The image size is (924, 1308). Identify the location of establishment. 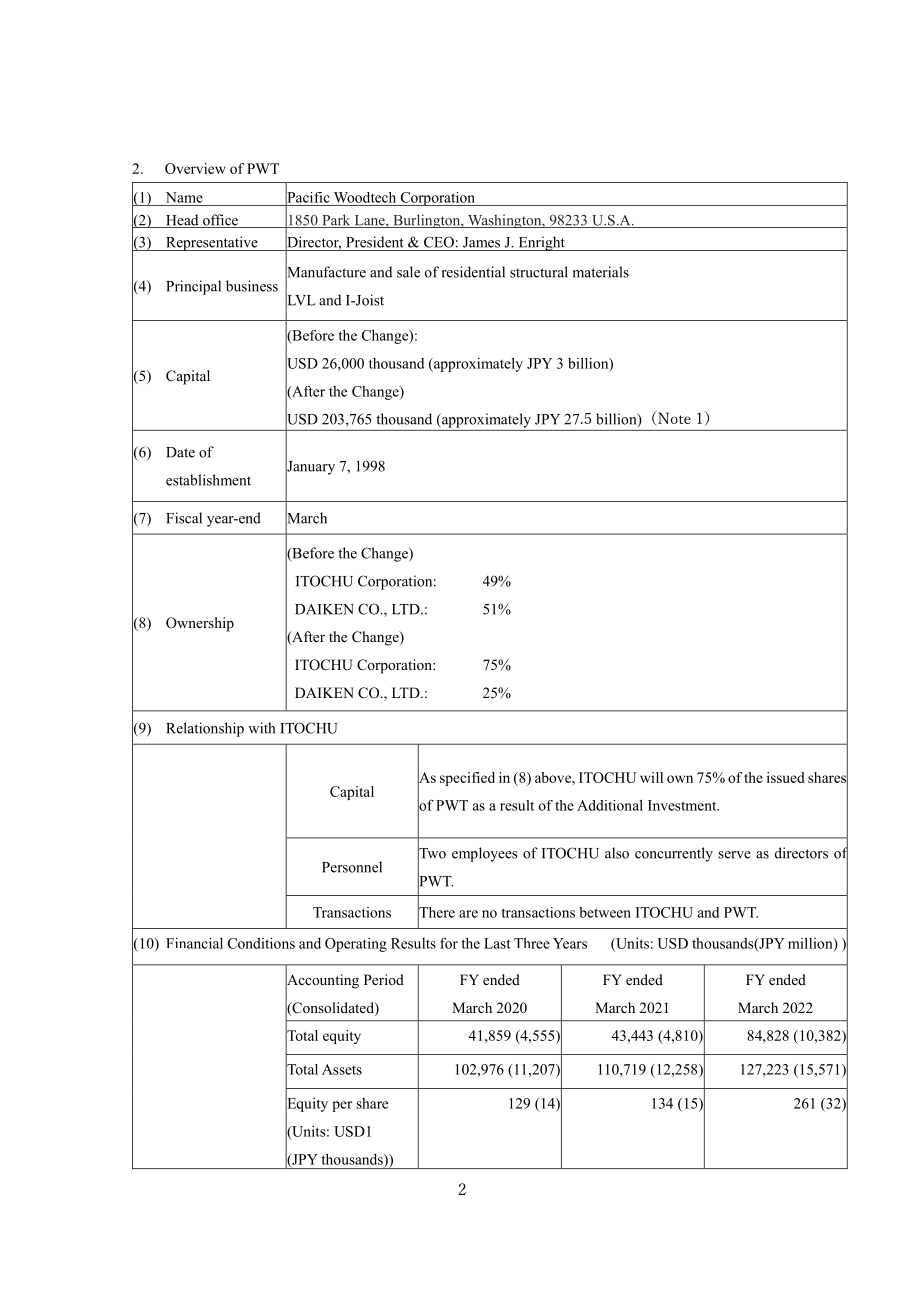
(208, 480).
